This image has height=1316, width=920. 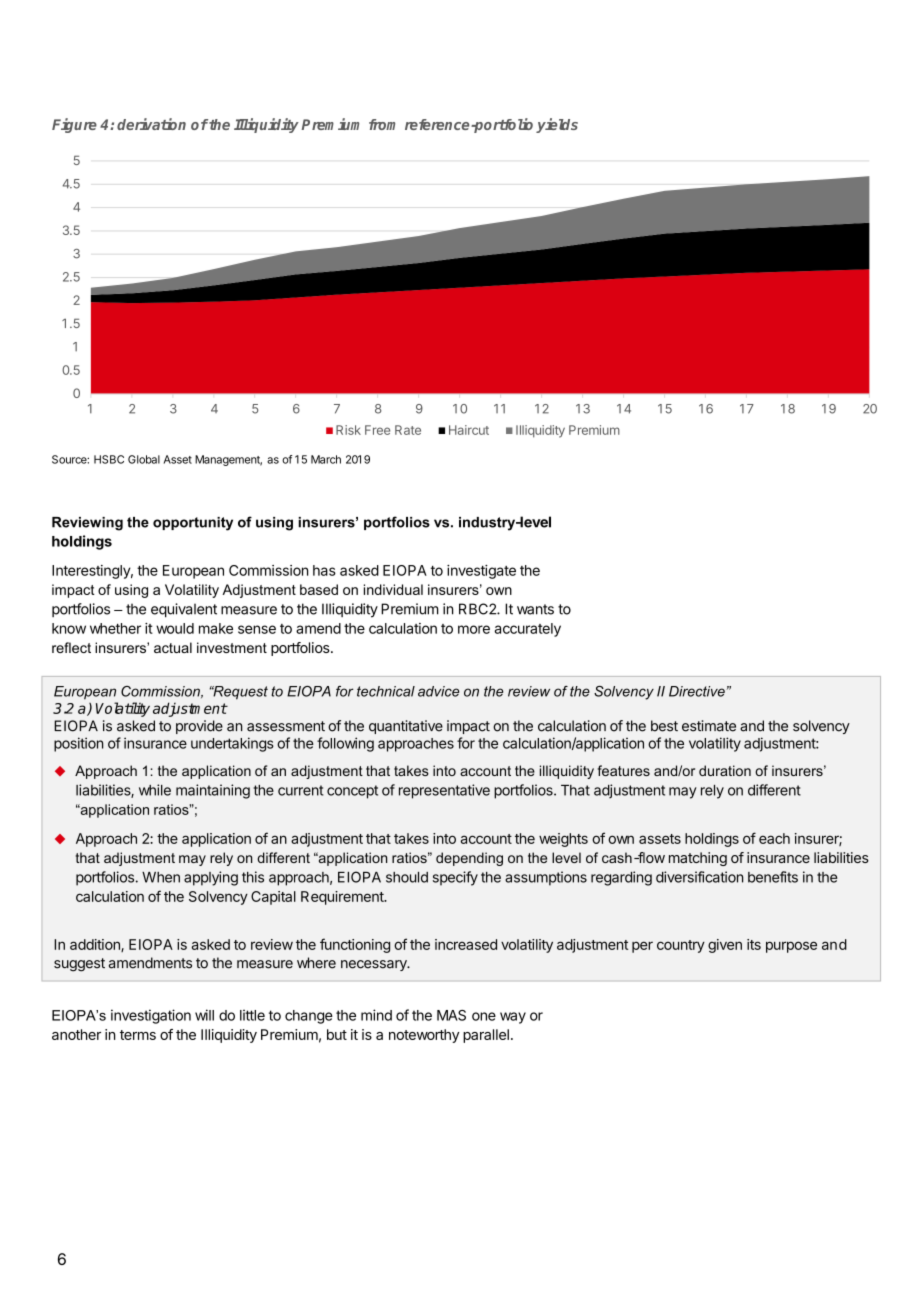 I want to click on derivation, so click(x=151, y=124).
